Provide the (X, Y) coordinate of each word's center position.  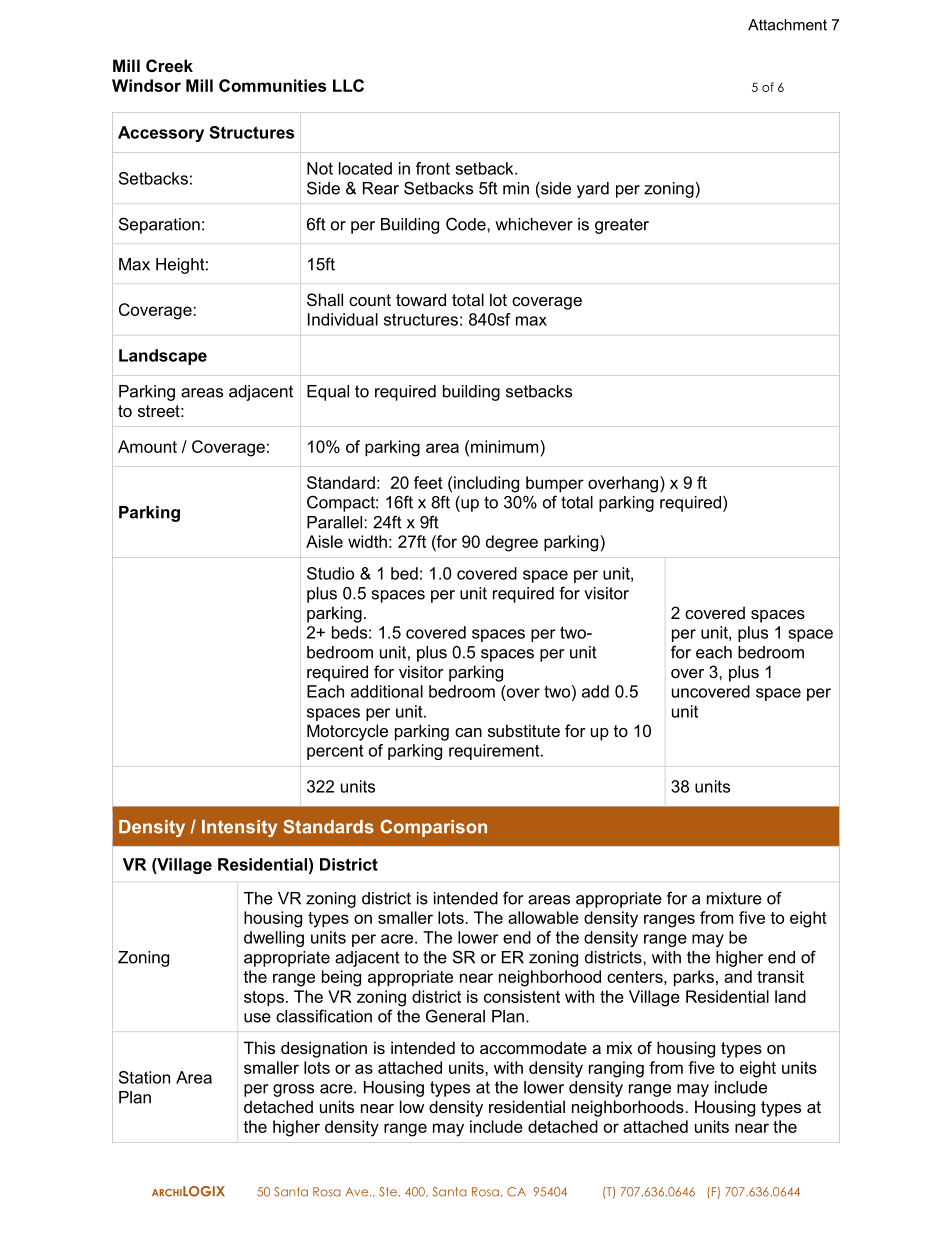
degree (512, 543)
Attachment (787, 25)
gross (293, 1090)
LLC (348, 85)
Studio (330, 573)
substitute (524, 730)
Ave (358, 1192)
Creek (169, 65)
